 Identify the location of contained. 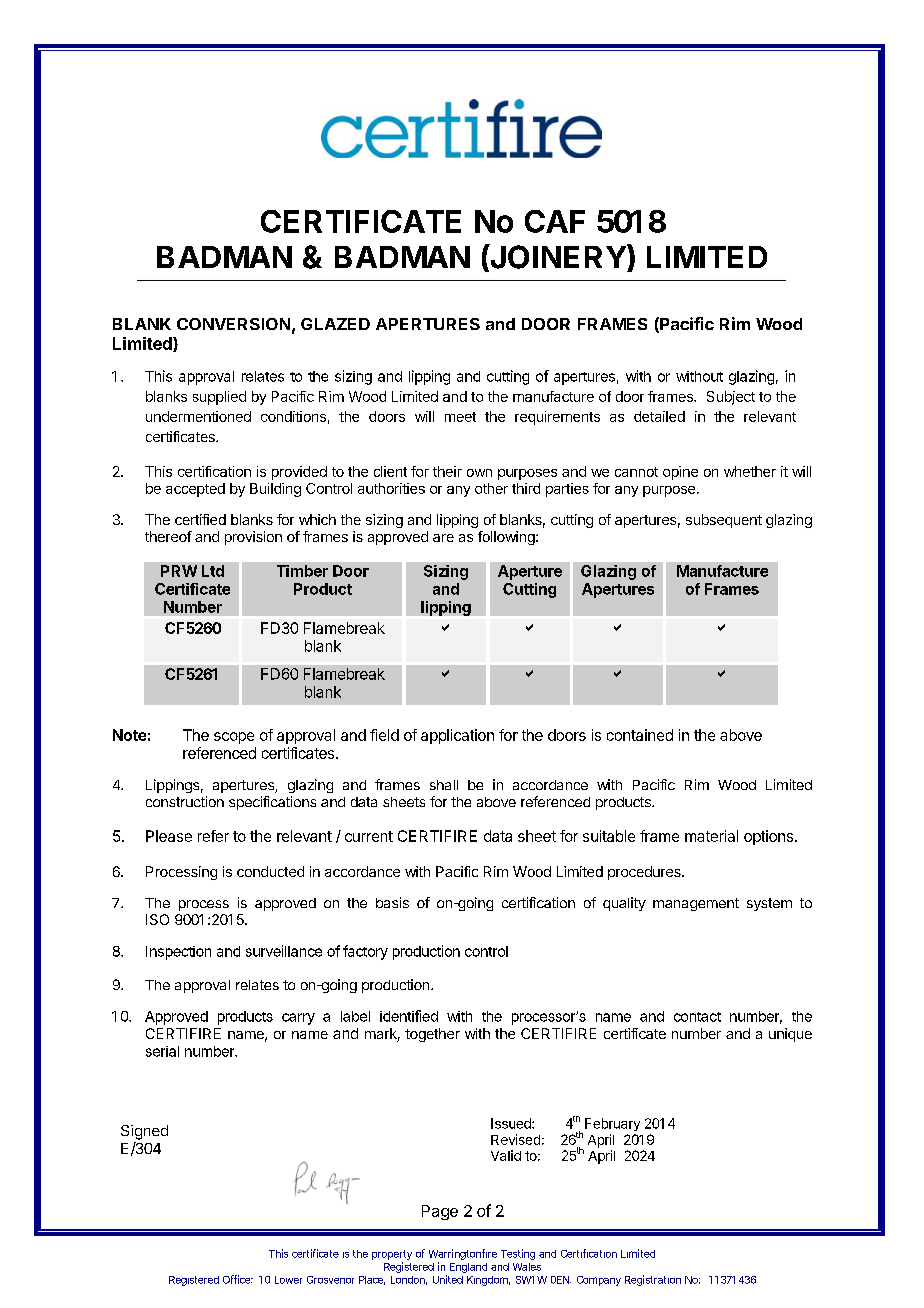
(640, 735).
